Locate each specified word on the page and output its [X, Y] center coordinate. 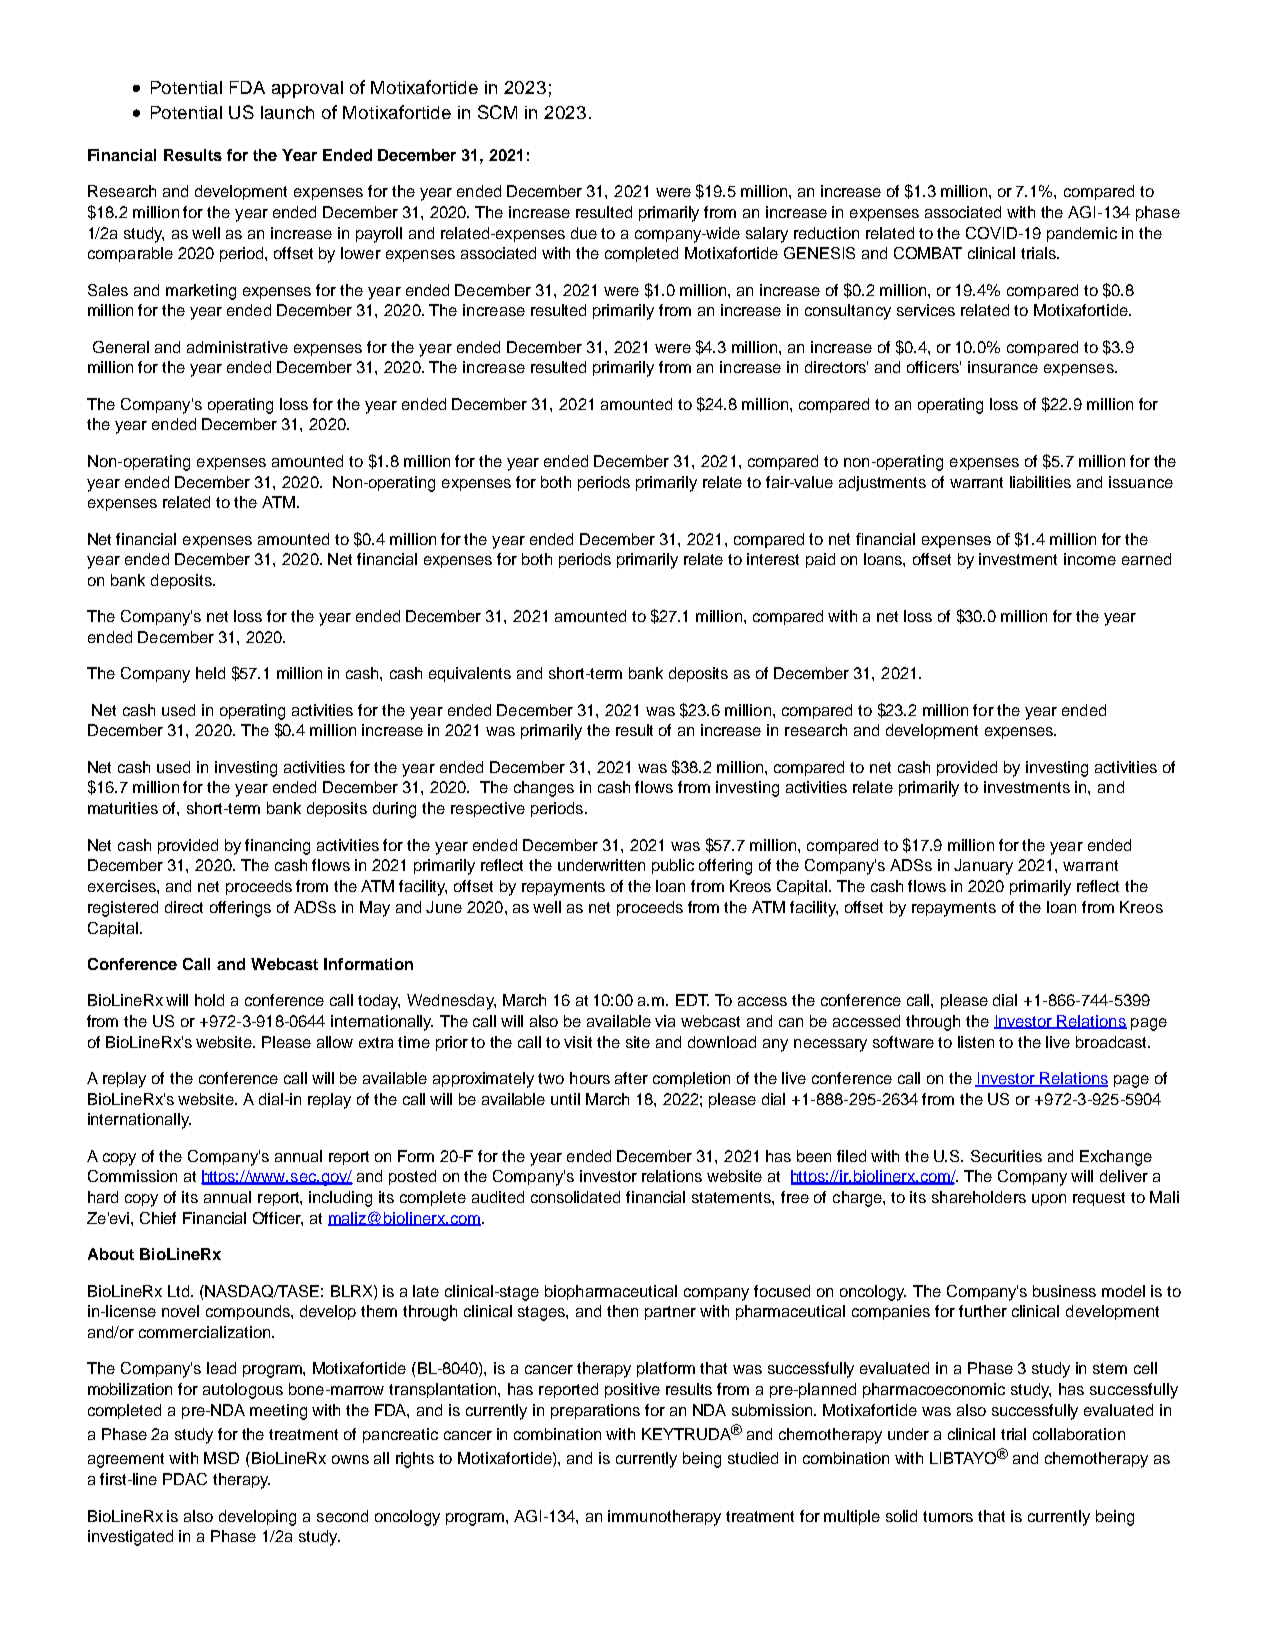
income [1090, 559]
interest [773, 559]
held [210, 673]
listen [976, 1042]
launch [287, 112]
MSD [221, 1458]
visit [578, 1042]
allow [335, 1042]
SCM [497, 112]
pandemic [1082, 234]
